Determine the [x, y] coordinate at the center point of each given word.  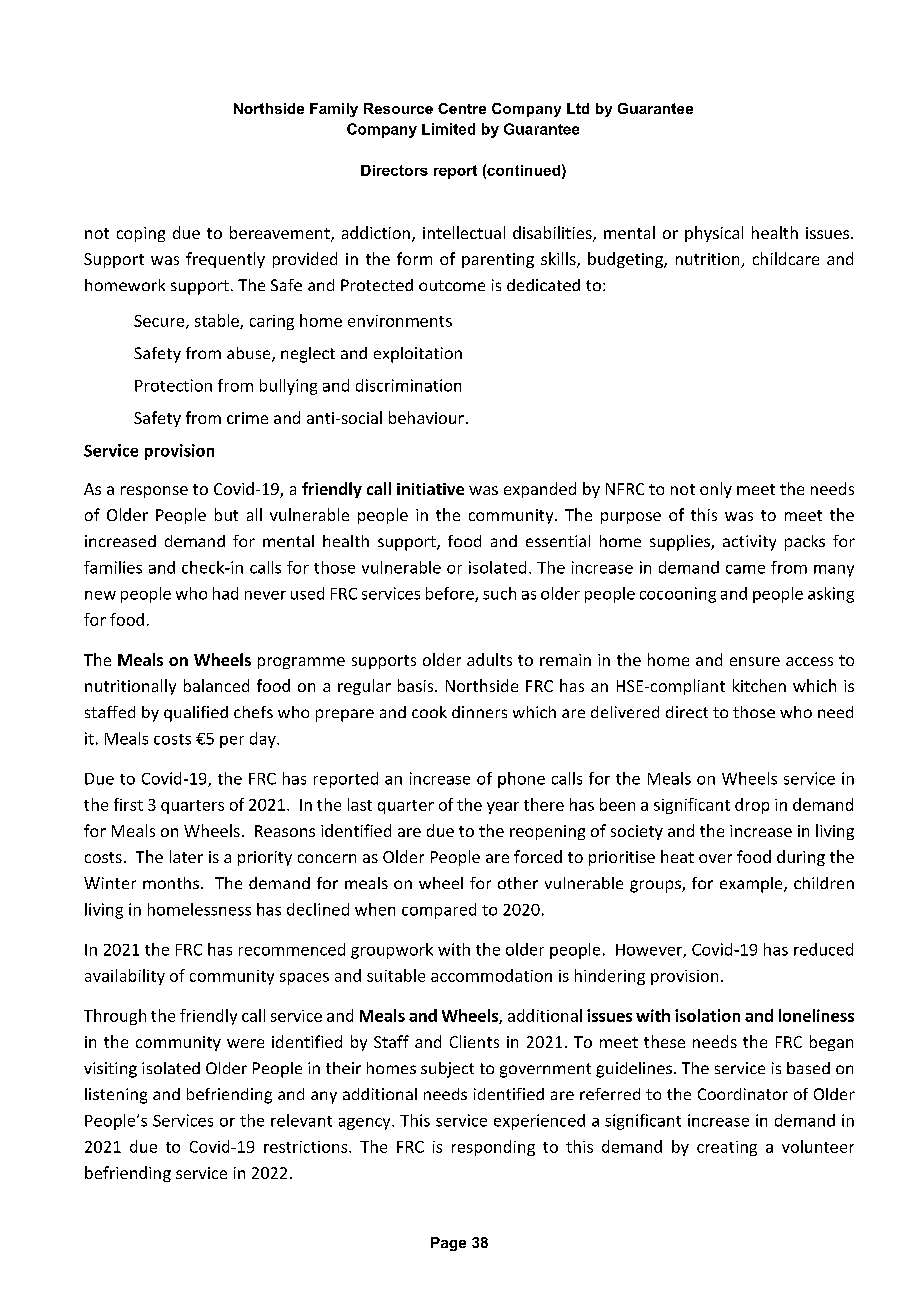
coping [141, 234]
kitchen [759, 685]
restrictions [307, 1147]
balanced [216, 685]
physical [714, 234]
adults [489, 659]
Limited [448, 129]
